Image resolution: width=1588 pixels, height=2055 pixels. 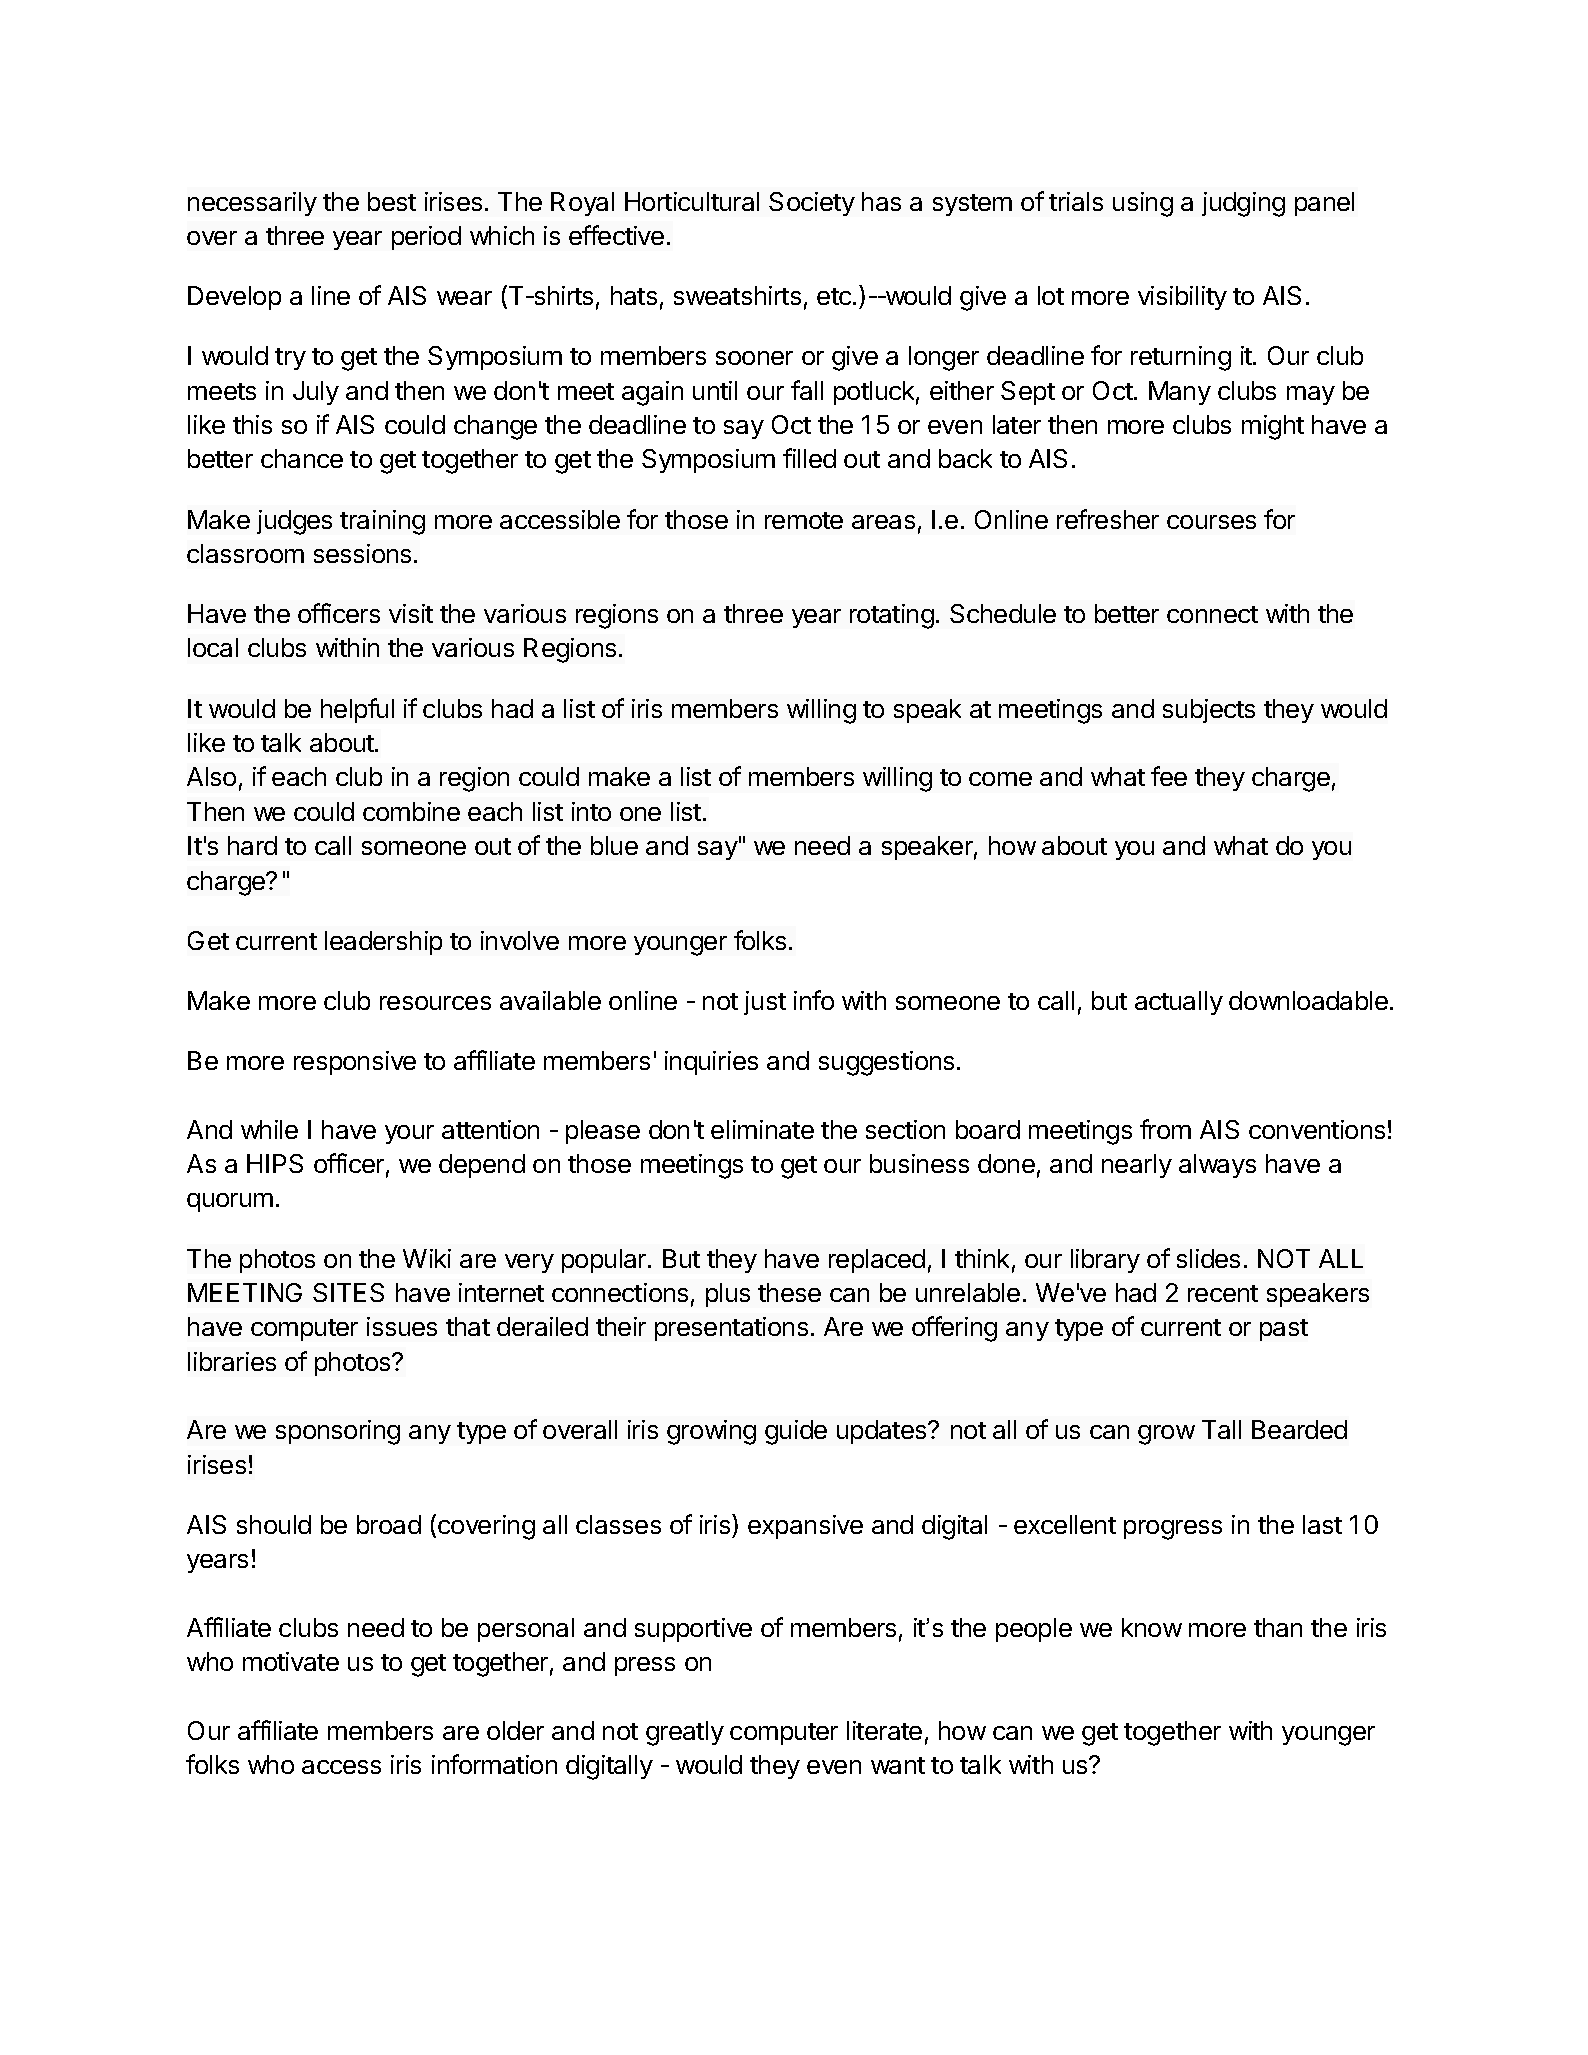 What do you see at coordinates (685, 1733) in the screenshot?
I see `greatly` at bounding box center [685, 1733].
